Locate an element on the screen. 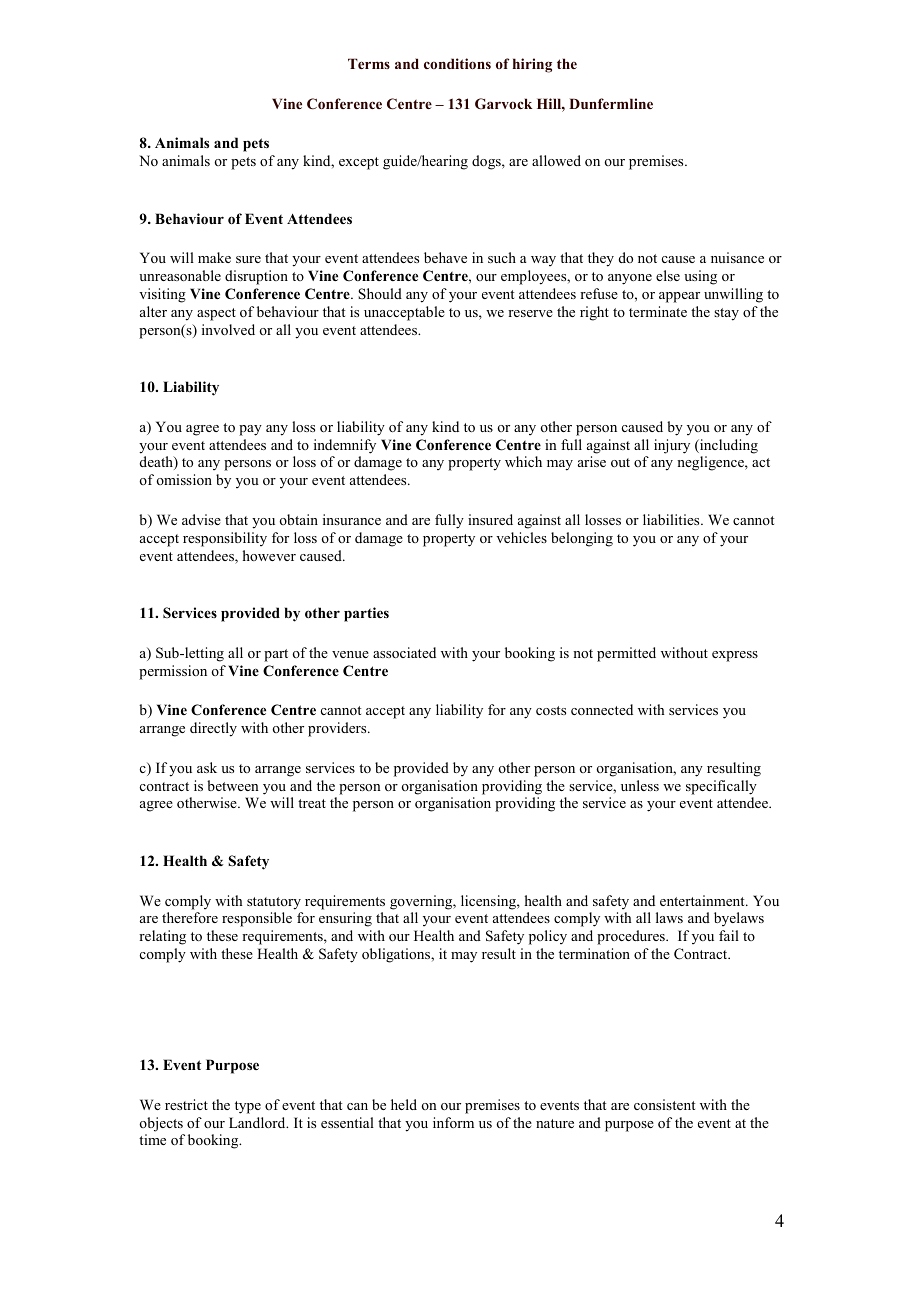 This screenshot has height=1308, width=924. allowed is located at coordinates (556, 160).
